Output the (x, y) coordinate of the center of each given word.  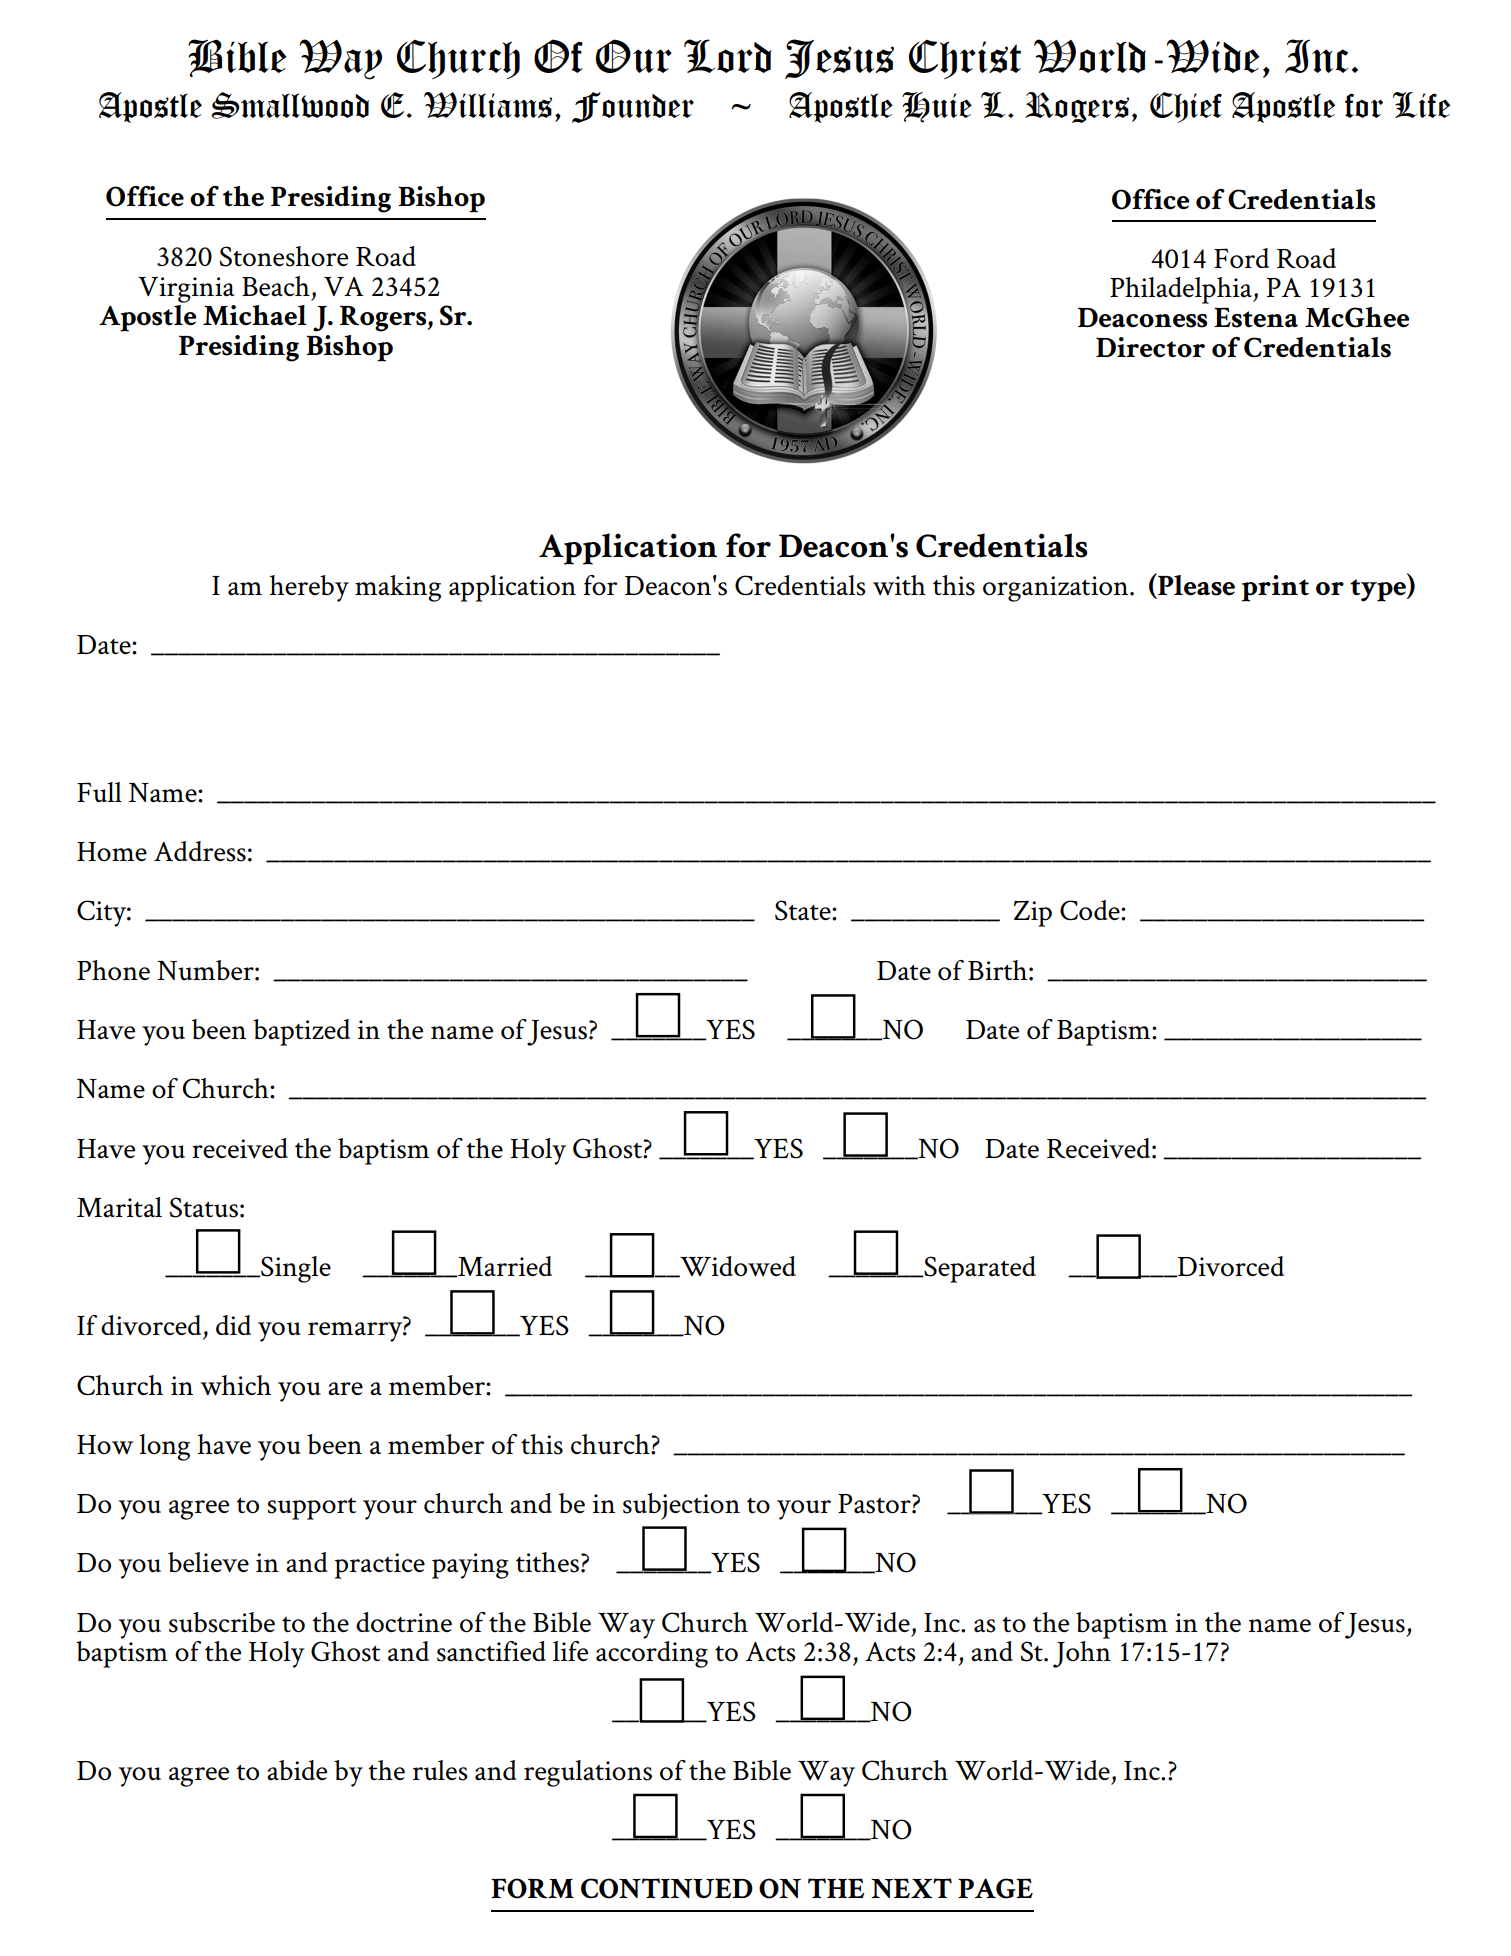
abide (297, 1770)
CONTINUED (667, 1888)
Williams (488, 105)
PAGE (995, 1888)
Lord (728, 56)
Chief (1186, 107)
